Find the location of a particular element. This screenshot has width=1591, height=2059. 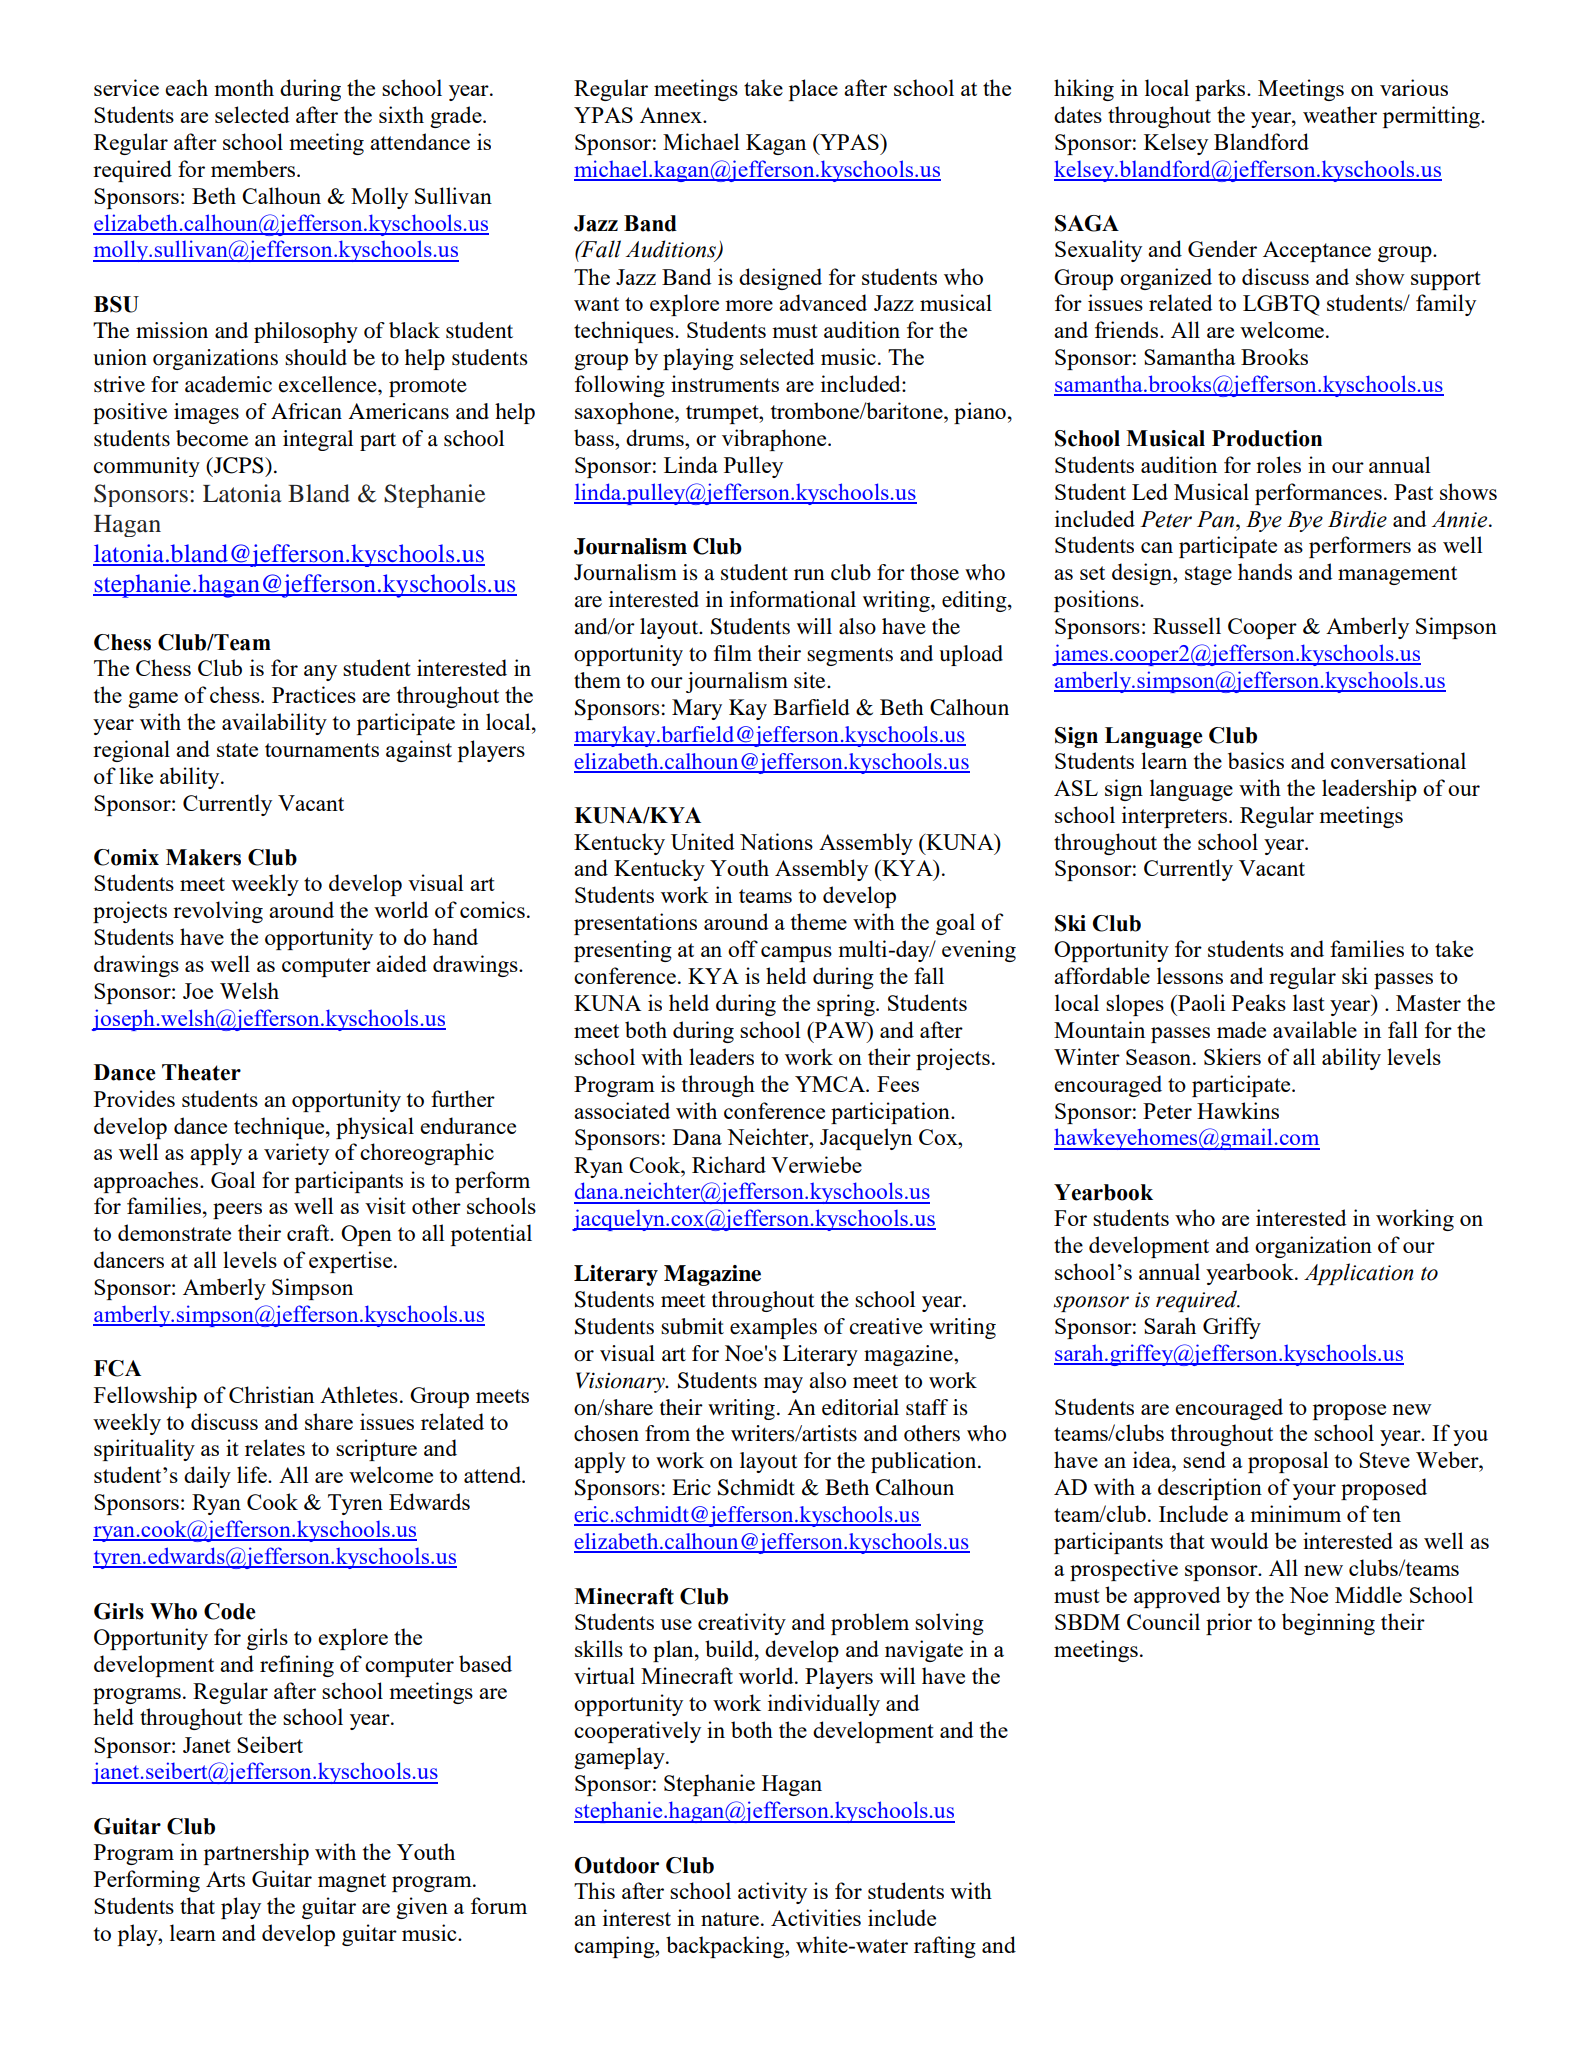

rafting is located at coordinates (945, 1947).
